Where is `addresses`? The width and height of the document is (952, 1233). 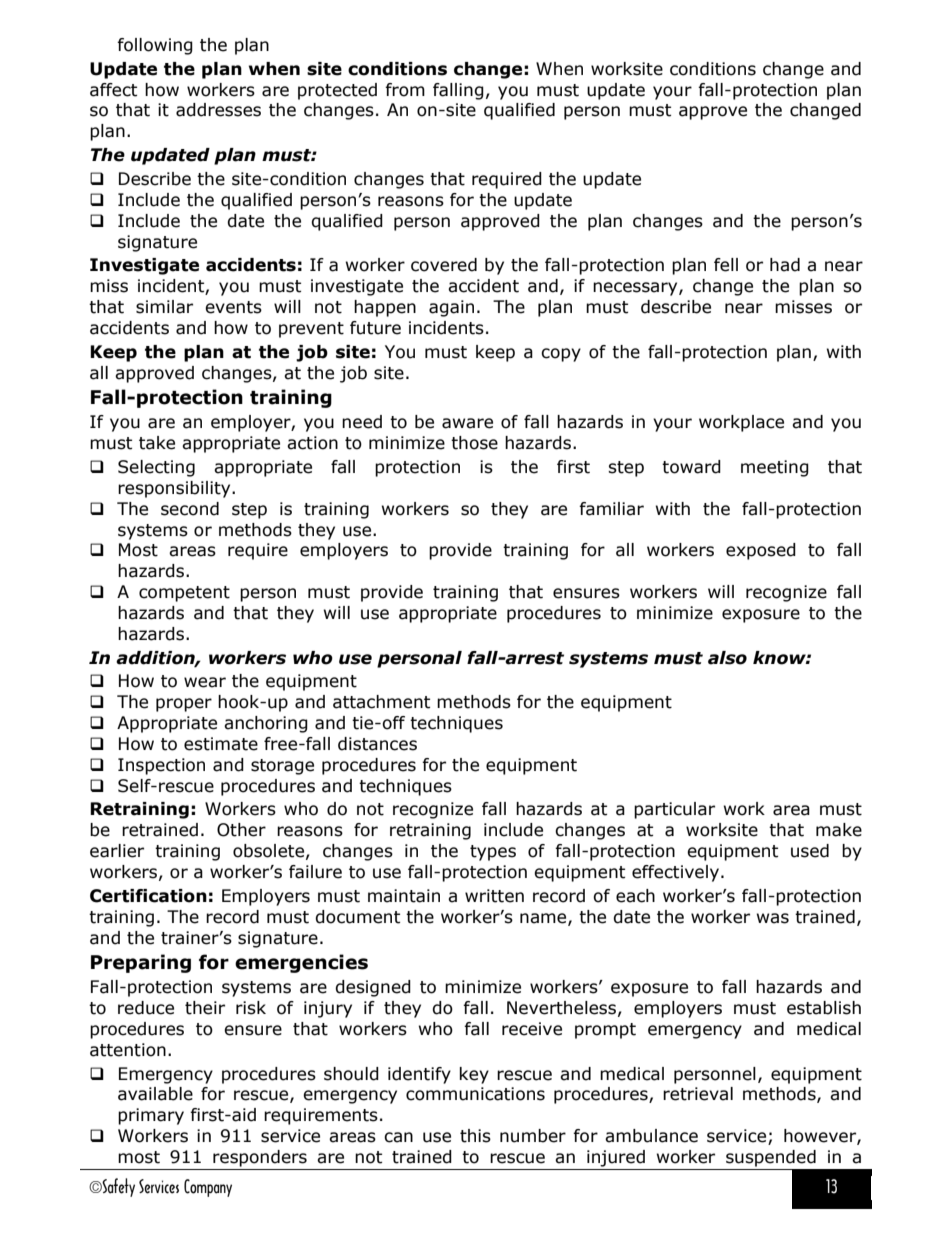 addresses is located at coordinates (218, 110).
